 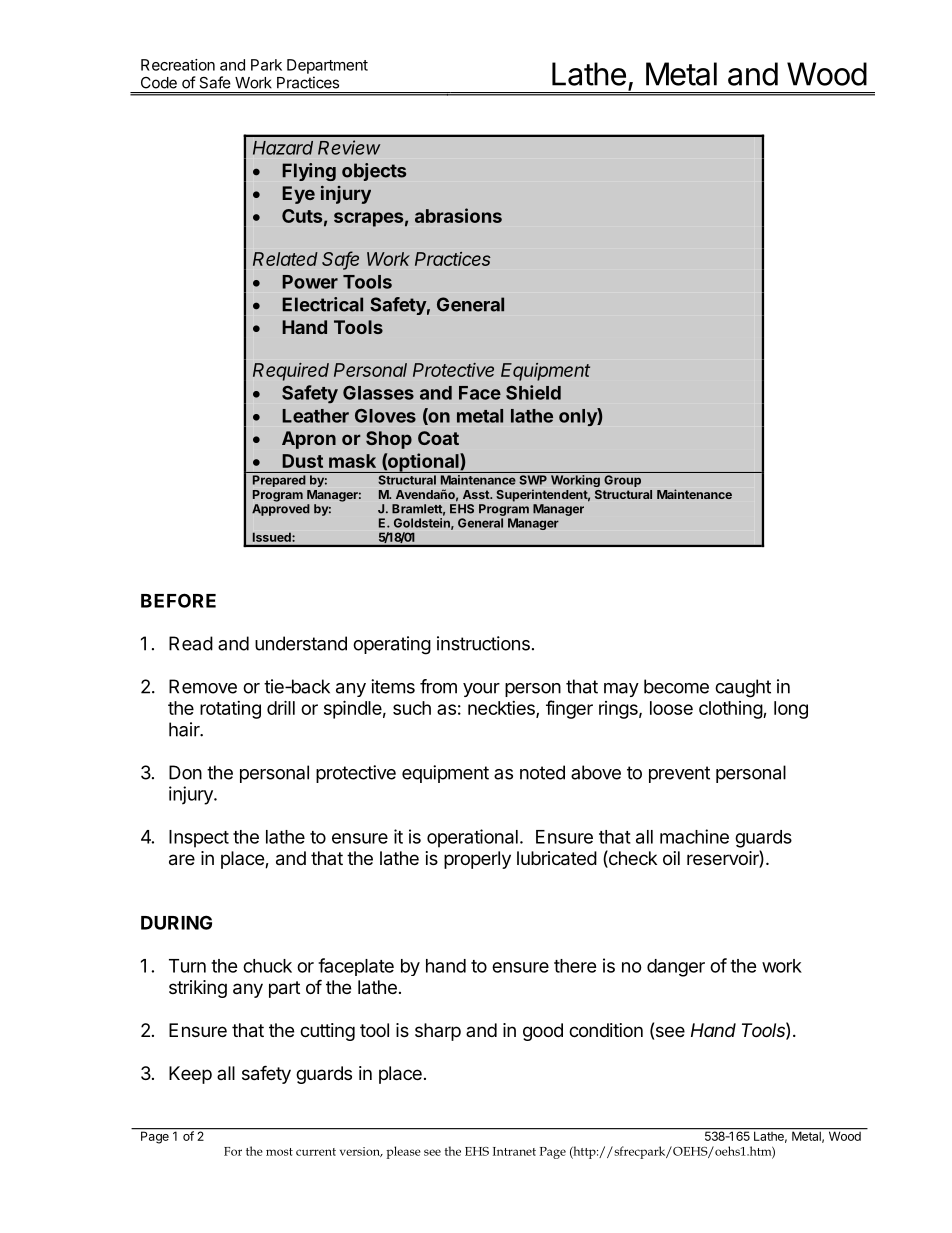 What do you see at coordinates (606, 1030) in the screenshot?
I see `condition` at bounding box center [606, 1030].
